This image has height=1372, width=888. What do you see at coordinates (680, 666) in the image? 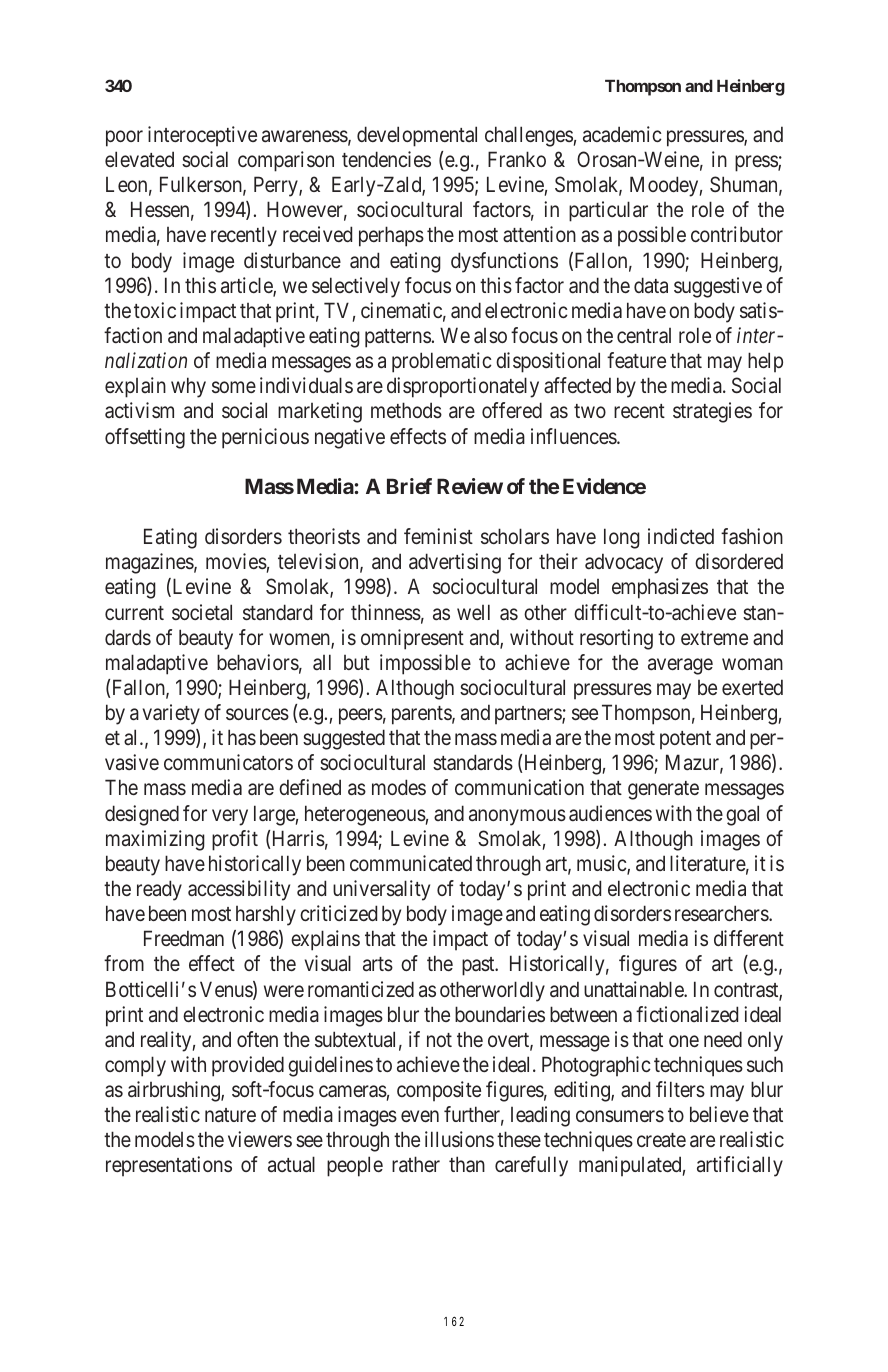
I see `average` at bounding box center [680, 666].
